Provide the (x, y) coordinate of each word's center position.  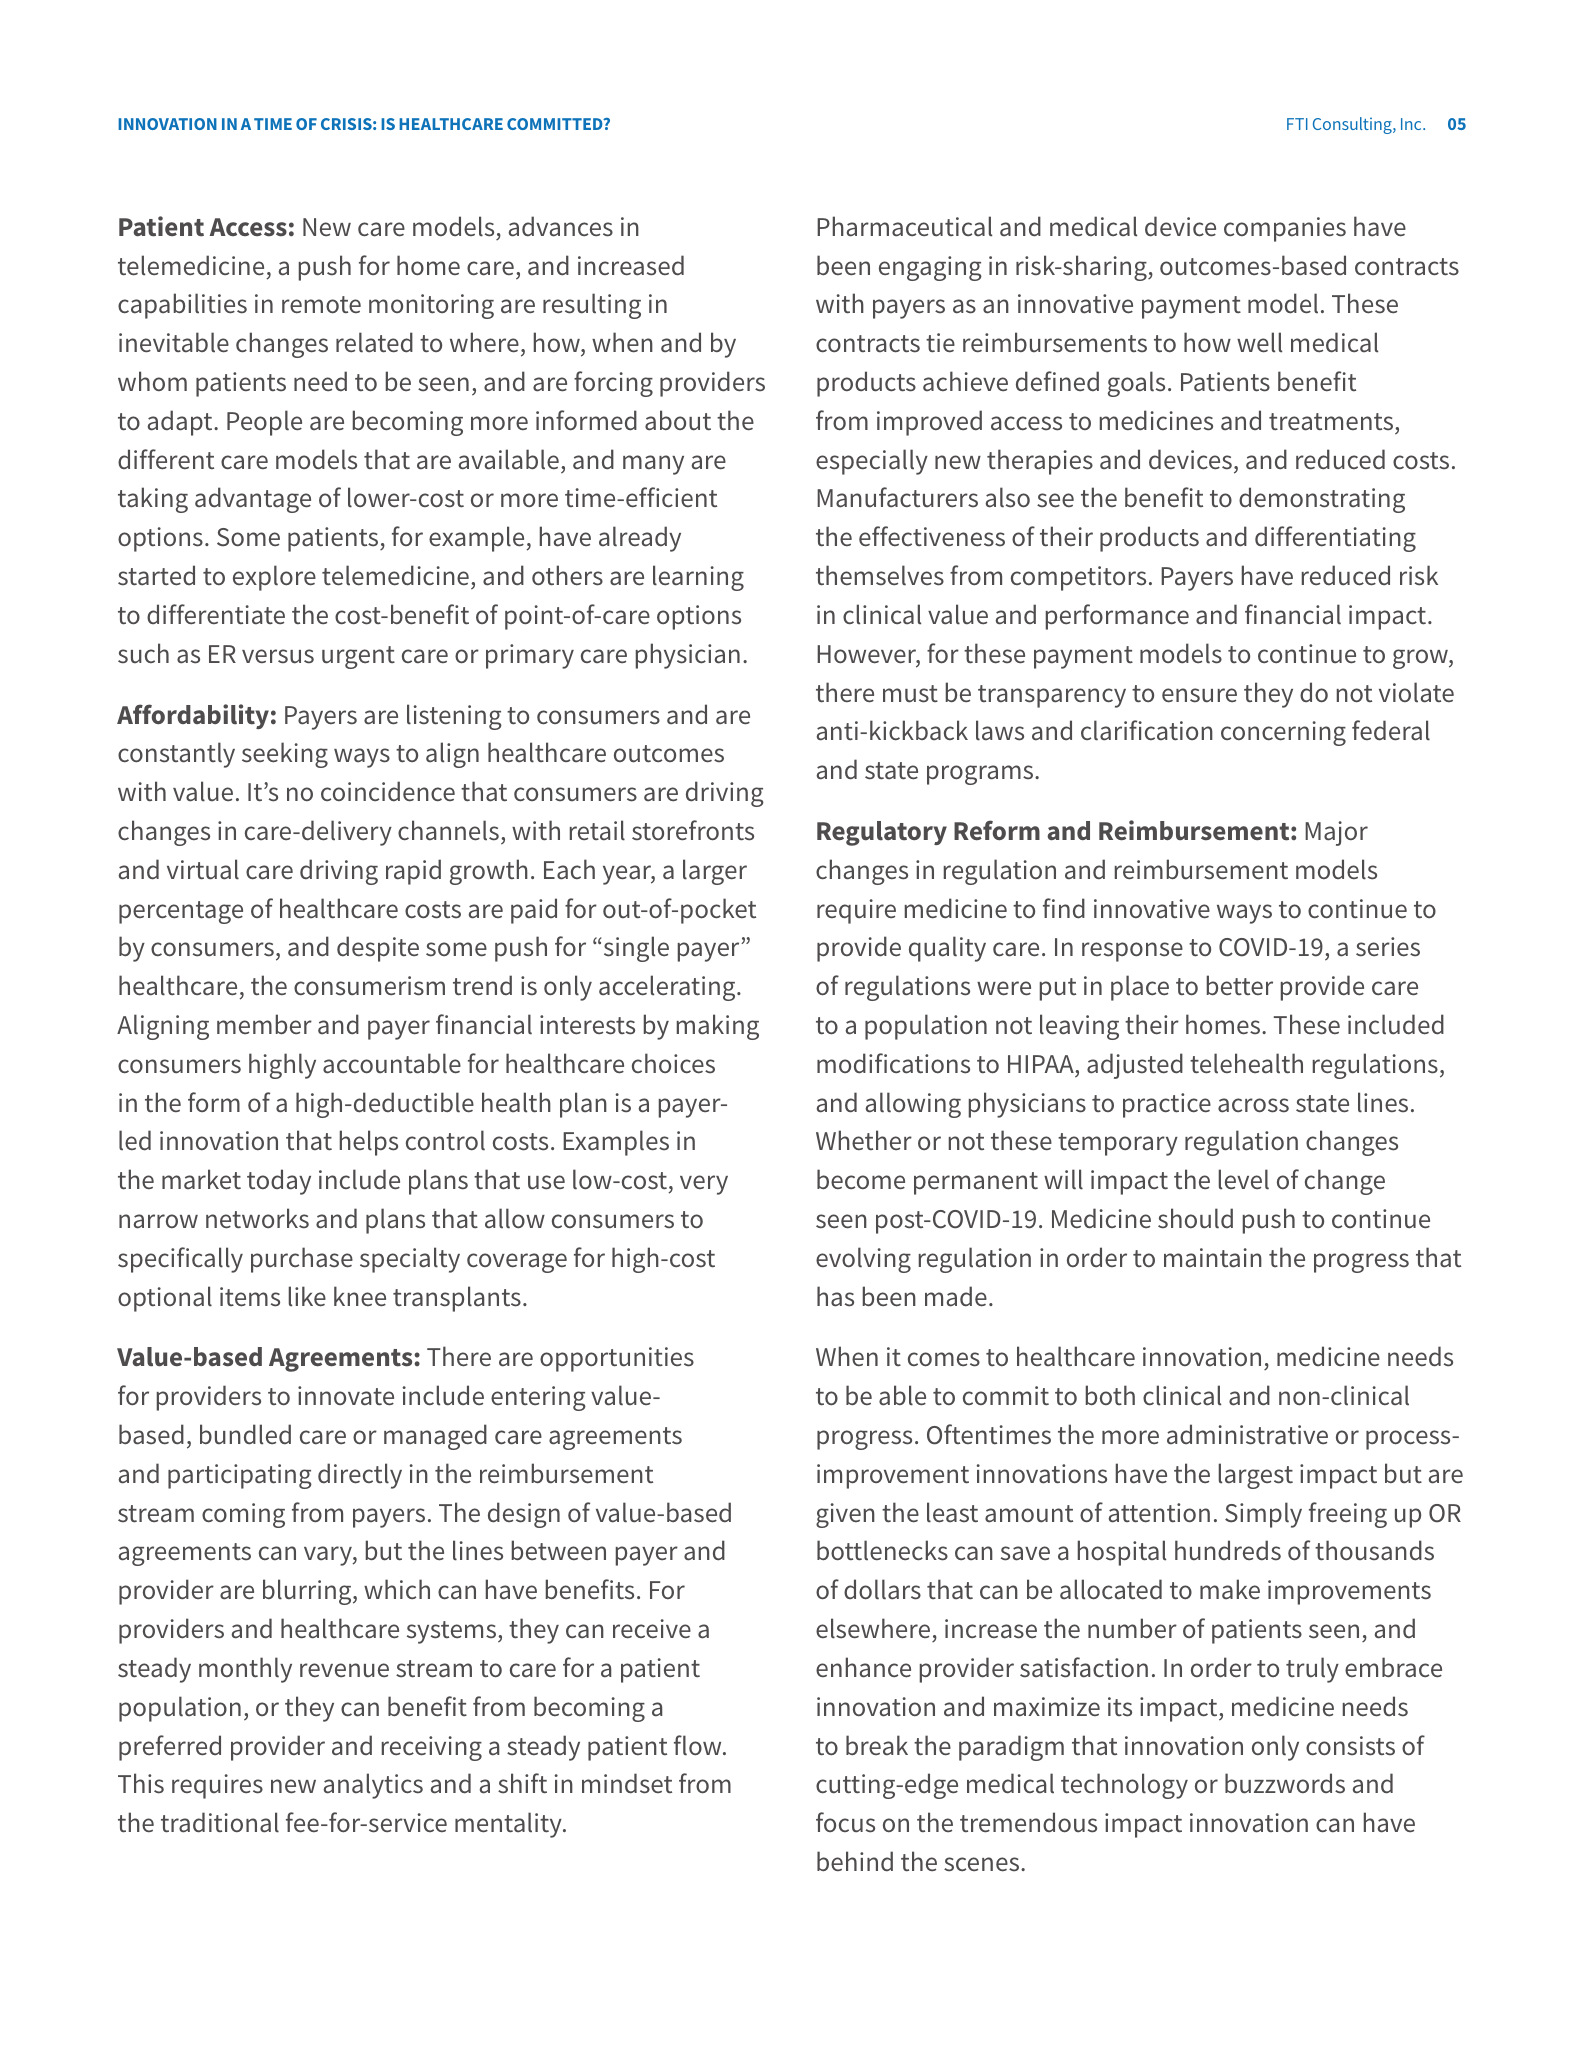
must (910, 694)
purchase (302, 1260)
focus (845, 1822)
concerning (1283, 733)
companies (1285, 229)
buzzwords (1285, 1783)
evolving (863, 1260)
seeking (285, 755)
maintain (1213, 1258)
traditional (220, 1822)
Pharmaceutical (904, 226)
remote (321, 305)
